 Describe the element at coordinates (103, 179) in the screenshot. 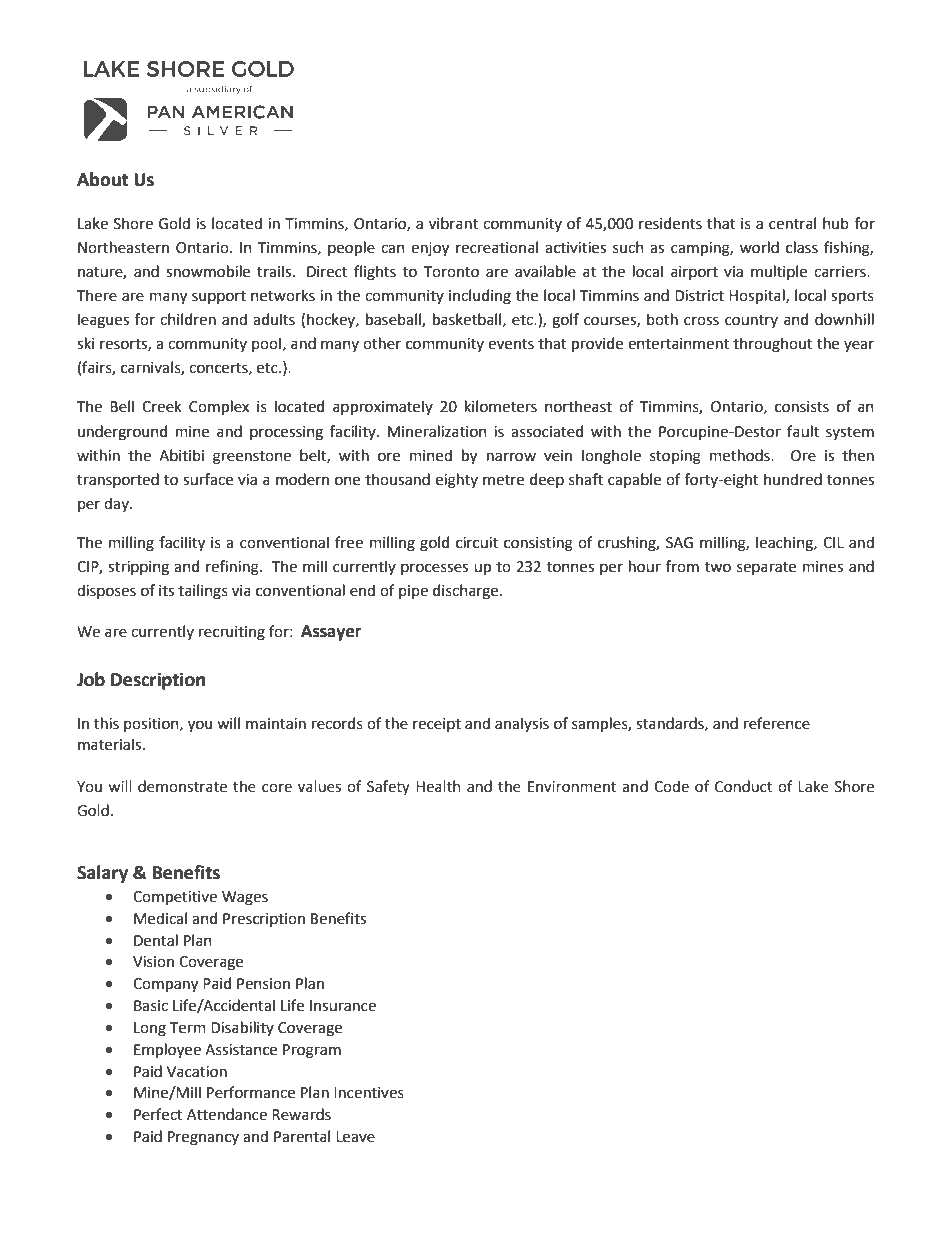

I see `About` at that location.
